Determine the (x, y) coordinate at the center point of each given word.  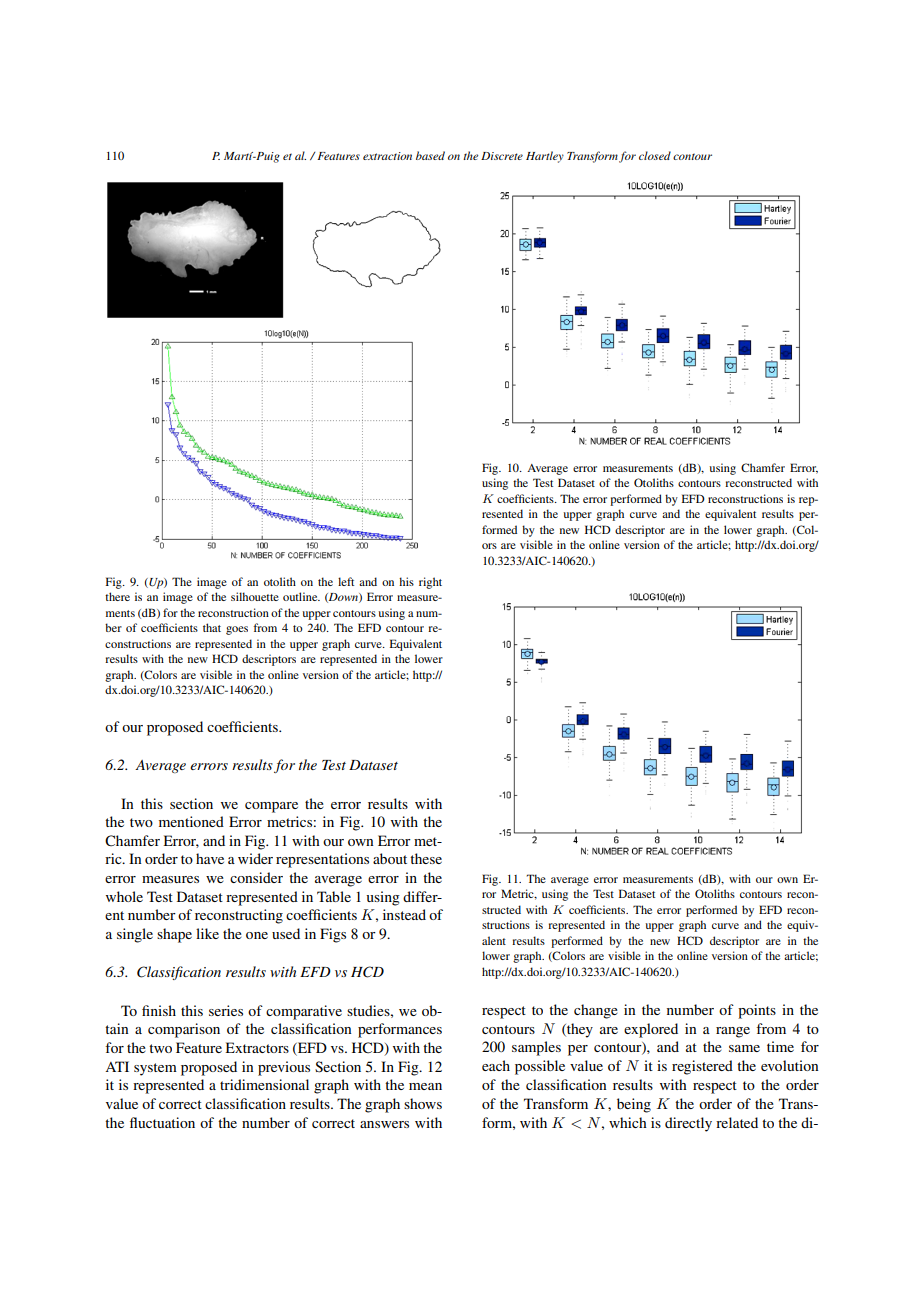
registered (702, 1067)
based (430, 155)
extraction (387, 156)
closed (655, 155)
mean (425, 1086)
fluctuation (162, 1122)
